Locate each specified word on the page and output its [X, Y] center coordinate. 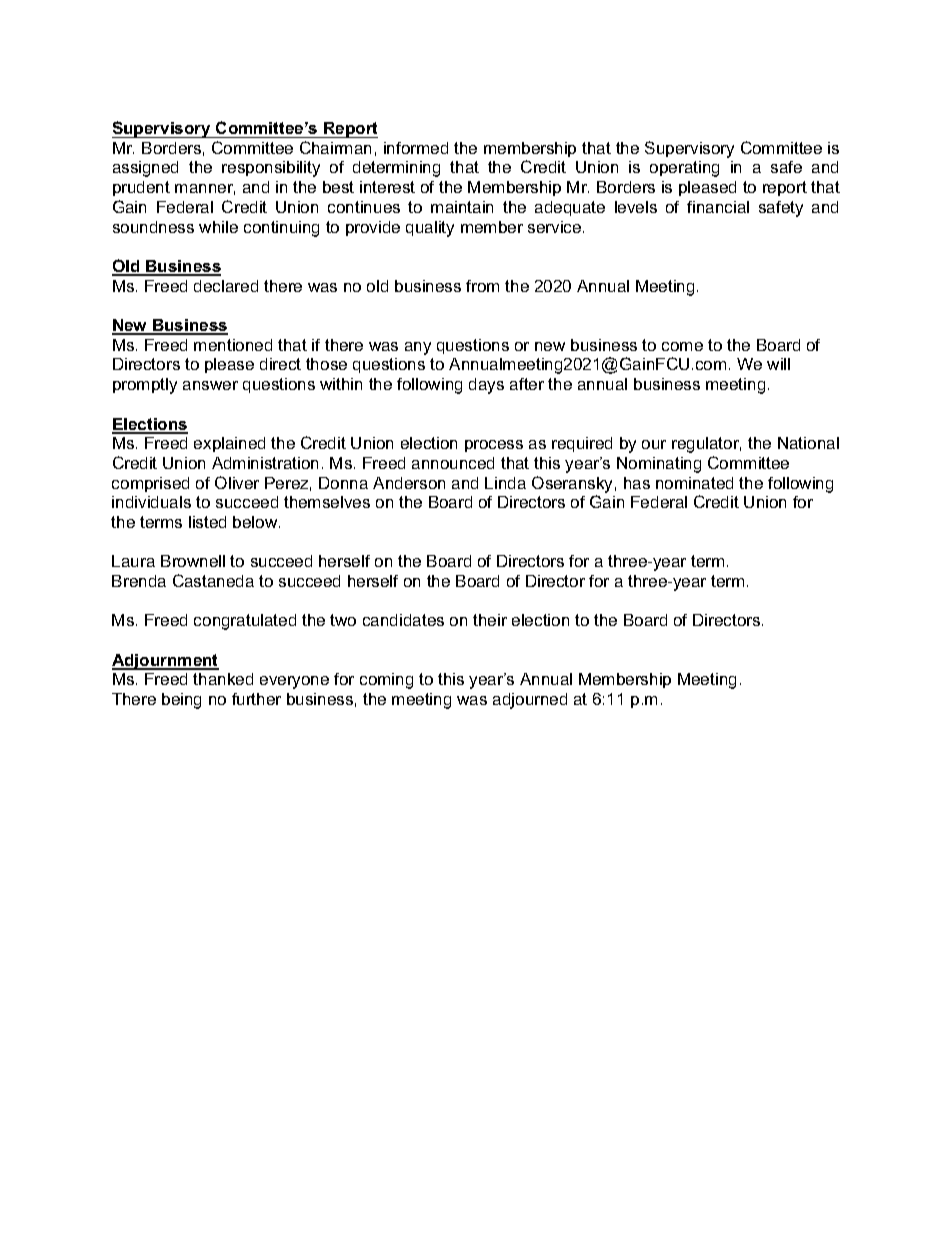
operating [684, 169]
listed [207, 522]
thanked [223, 679]
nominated [694, 483]
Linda [505, 483]
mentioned [233, 345]
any [418, 348]
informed [416, 148]
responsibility [271, 169]
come [682, 346]
